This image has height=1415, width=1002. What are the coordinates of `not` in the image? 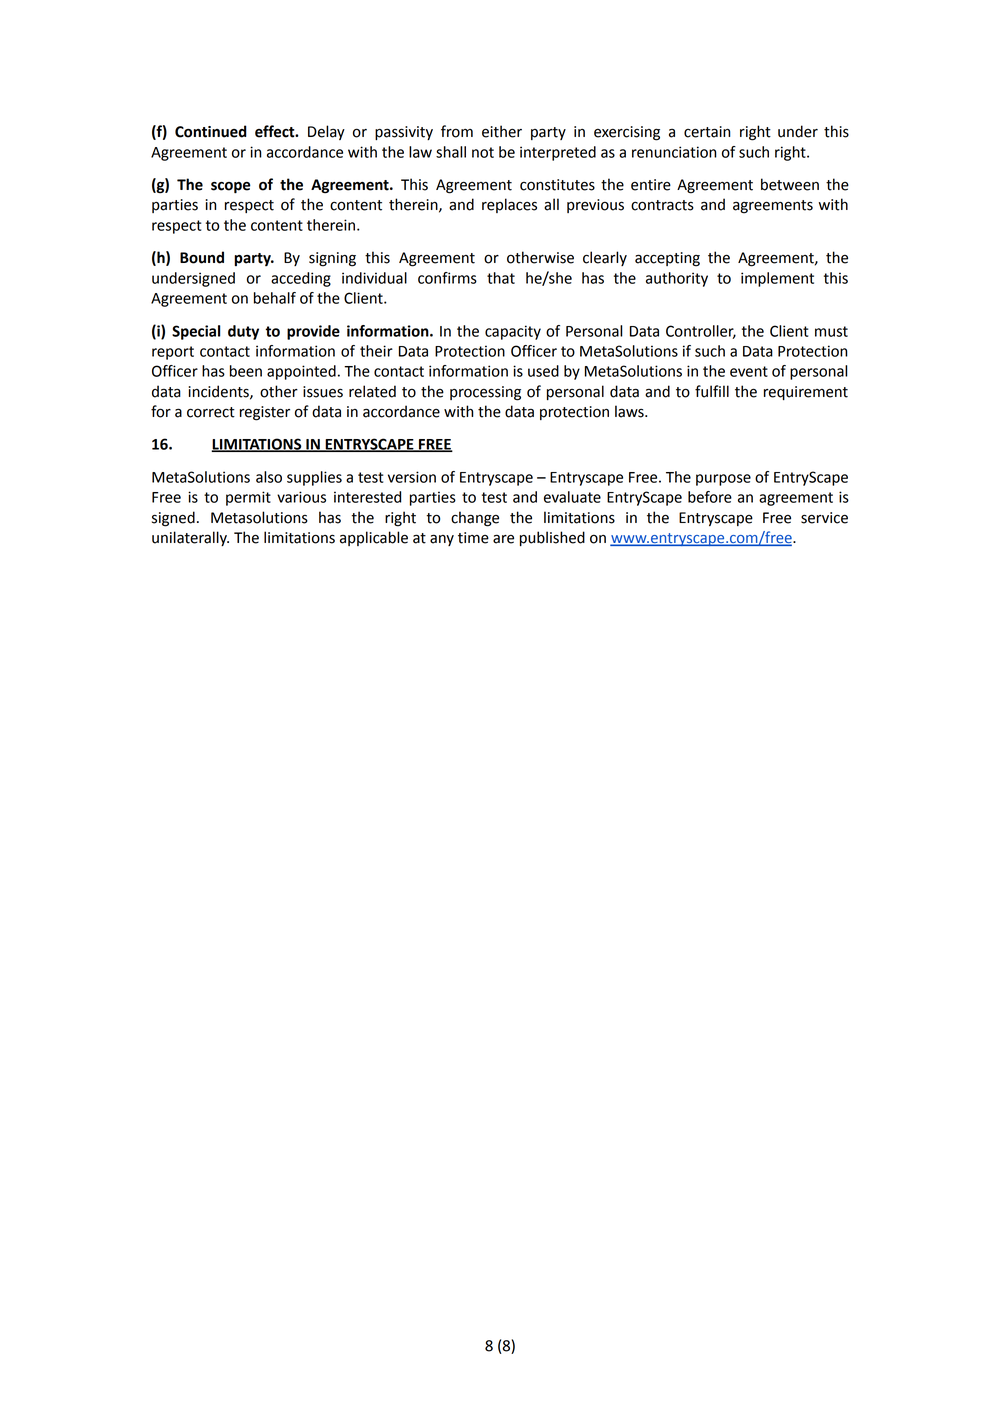 It's located at (483, 152).
